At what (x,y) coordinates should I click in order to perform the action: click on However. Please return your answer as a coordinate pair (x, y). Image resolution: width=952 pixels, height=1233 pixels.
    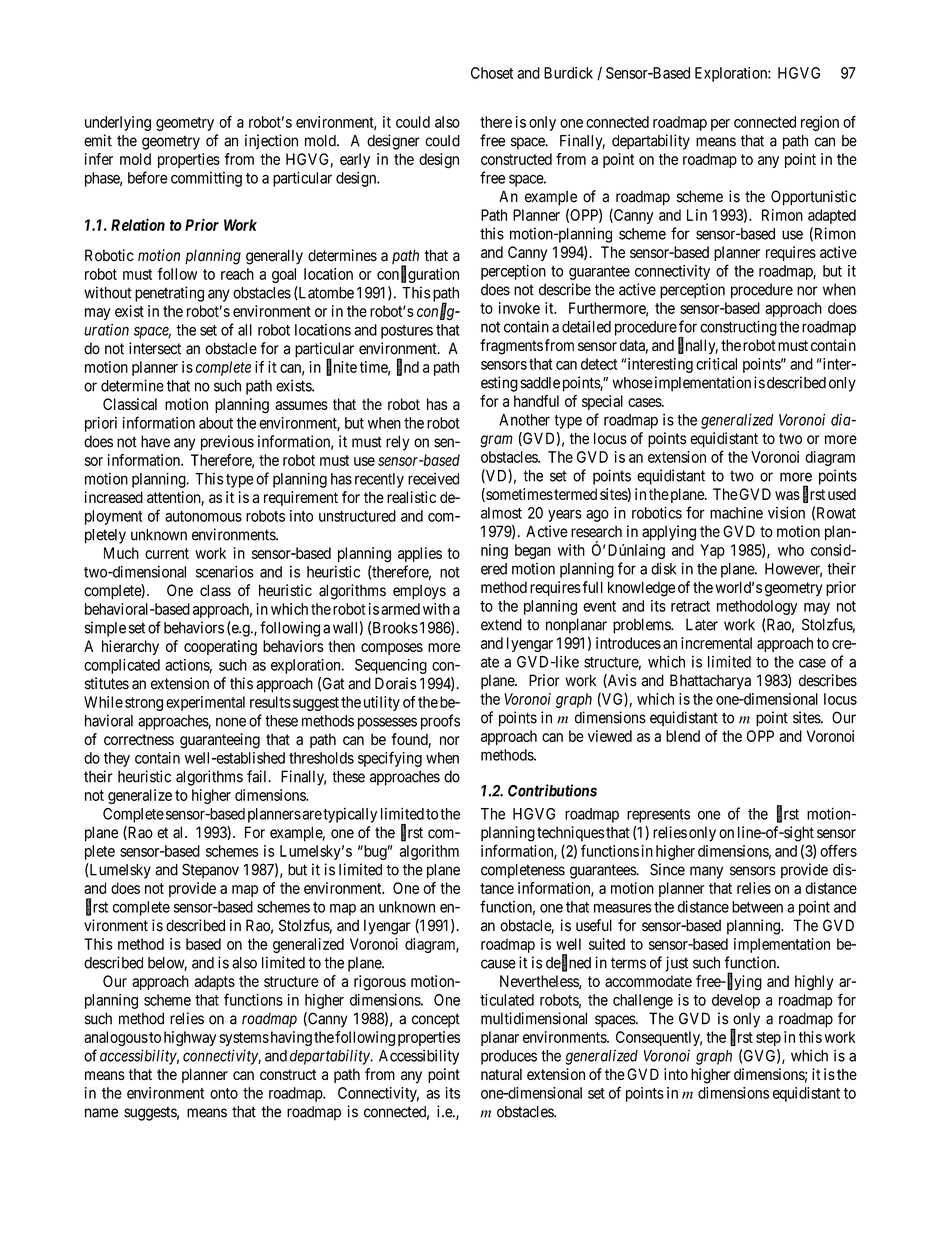
    Looking at the image, I should click on (793, 570).
